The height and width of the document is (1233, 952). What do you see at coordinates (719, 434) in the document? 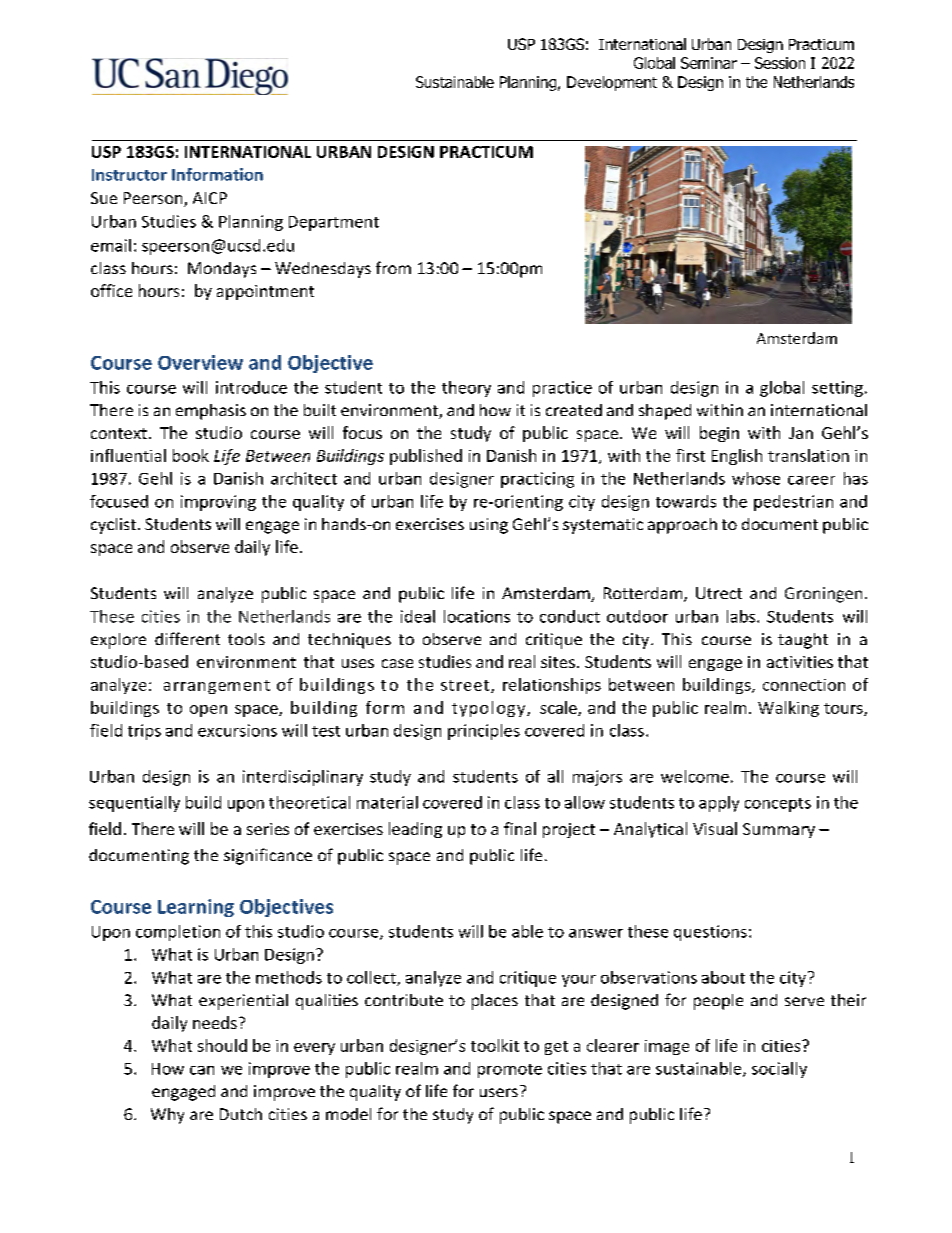
I see `begin` at bounding box center [719, 434].
